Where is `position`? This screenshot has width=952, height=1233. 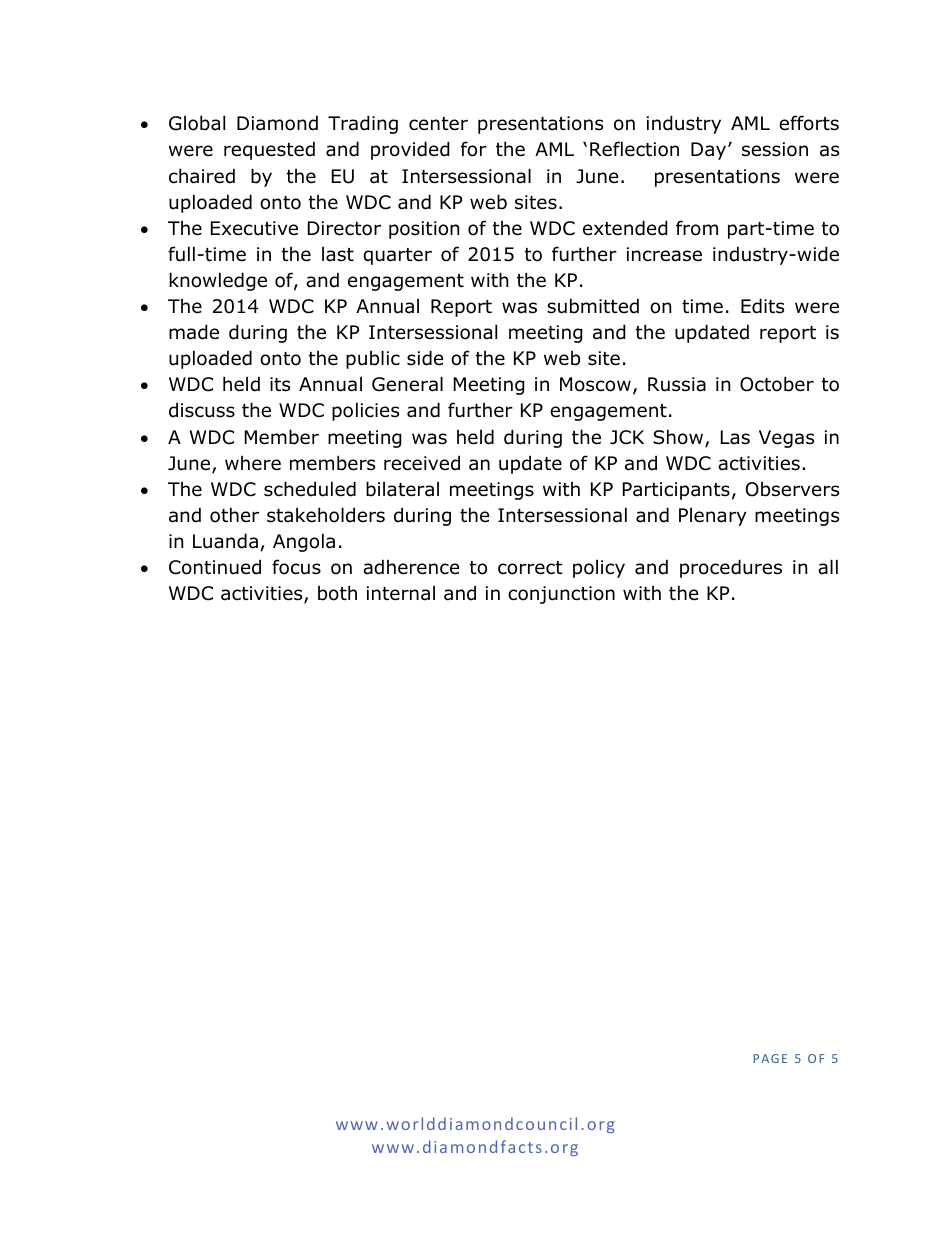
position is located at coordinates (424, 230).
